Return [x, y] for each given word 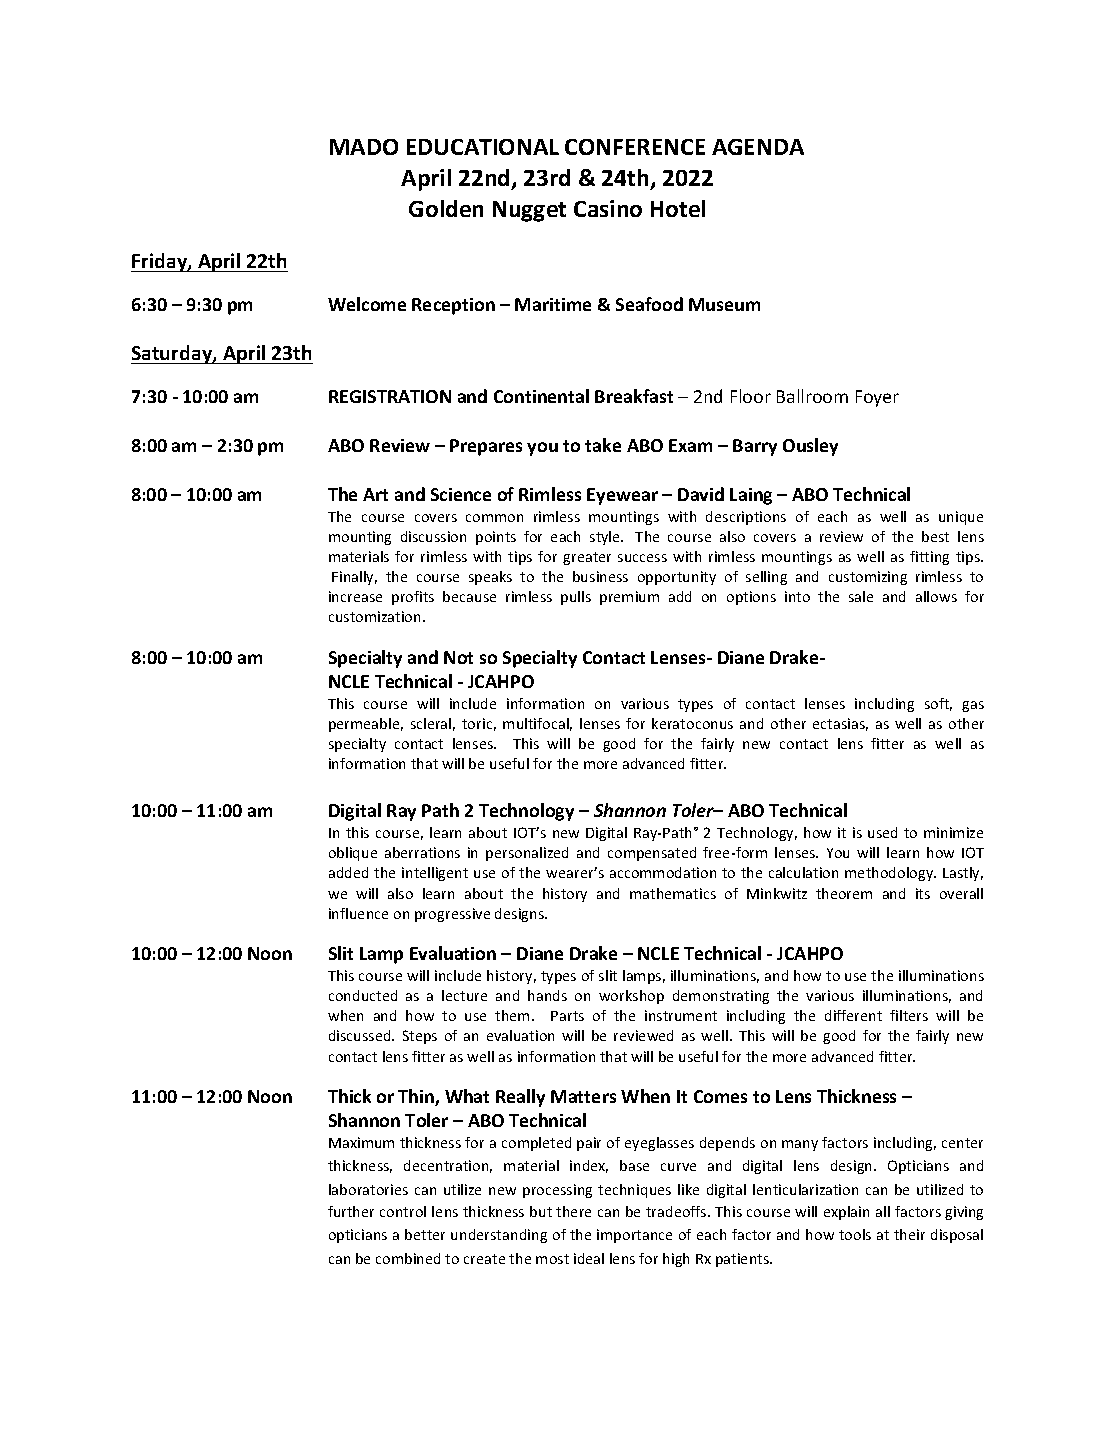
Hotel [678, 208]
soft [938, 704]
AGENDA [758, 147]
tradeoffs [677, 1211]
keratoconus [692, 723]
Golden [446, 208]
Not [458, 657]
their [909, 1234]
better [425, 1234]
